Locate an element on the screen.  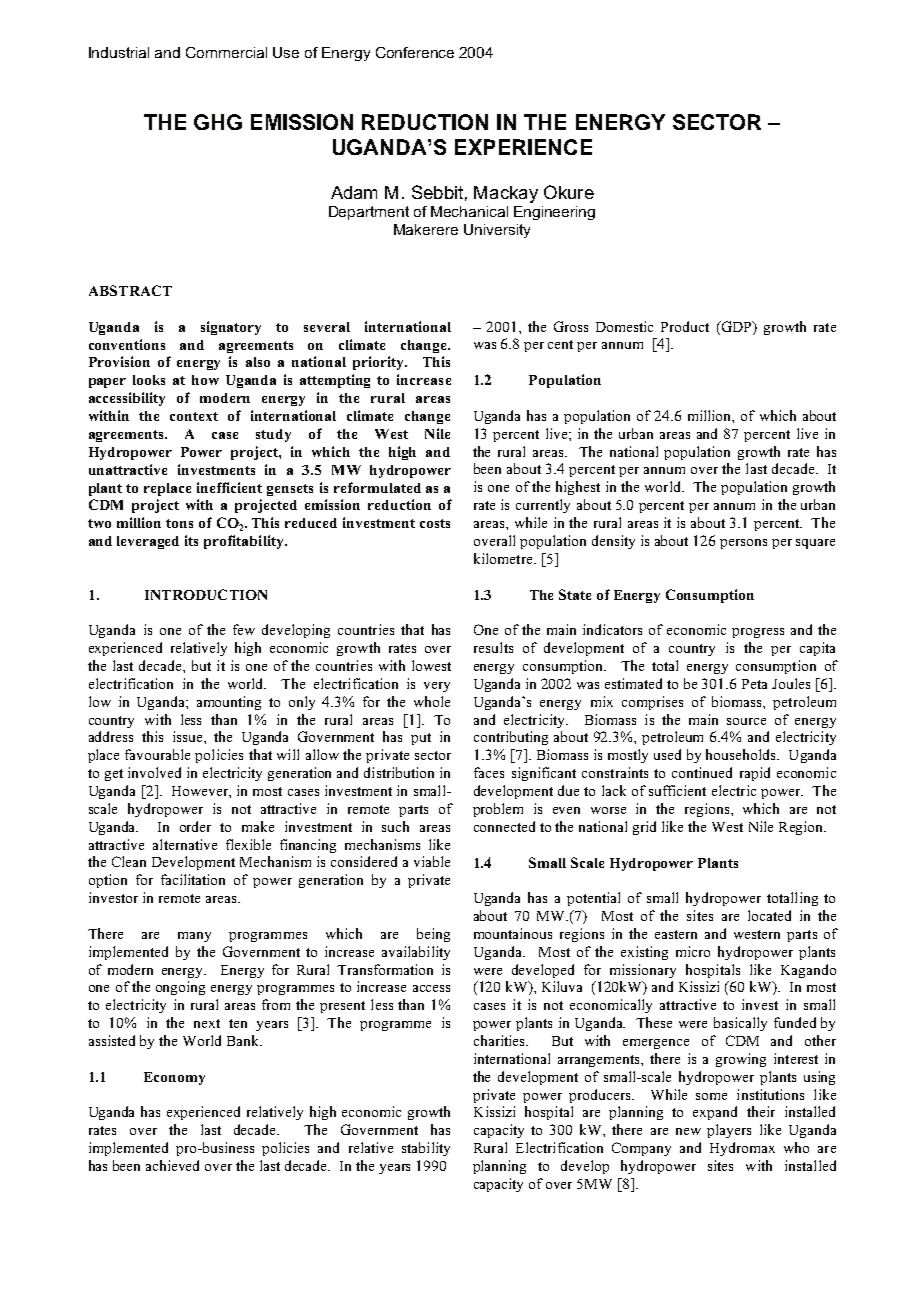
Engineering is located at coordinates (554, 213).
